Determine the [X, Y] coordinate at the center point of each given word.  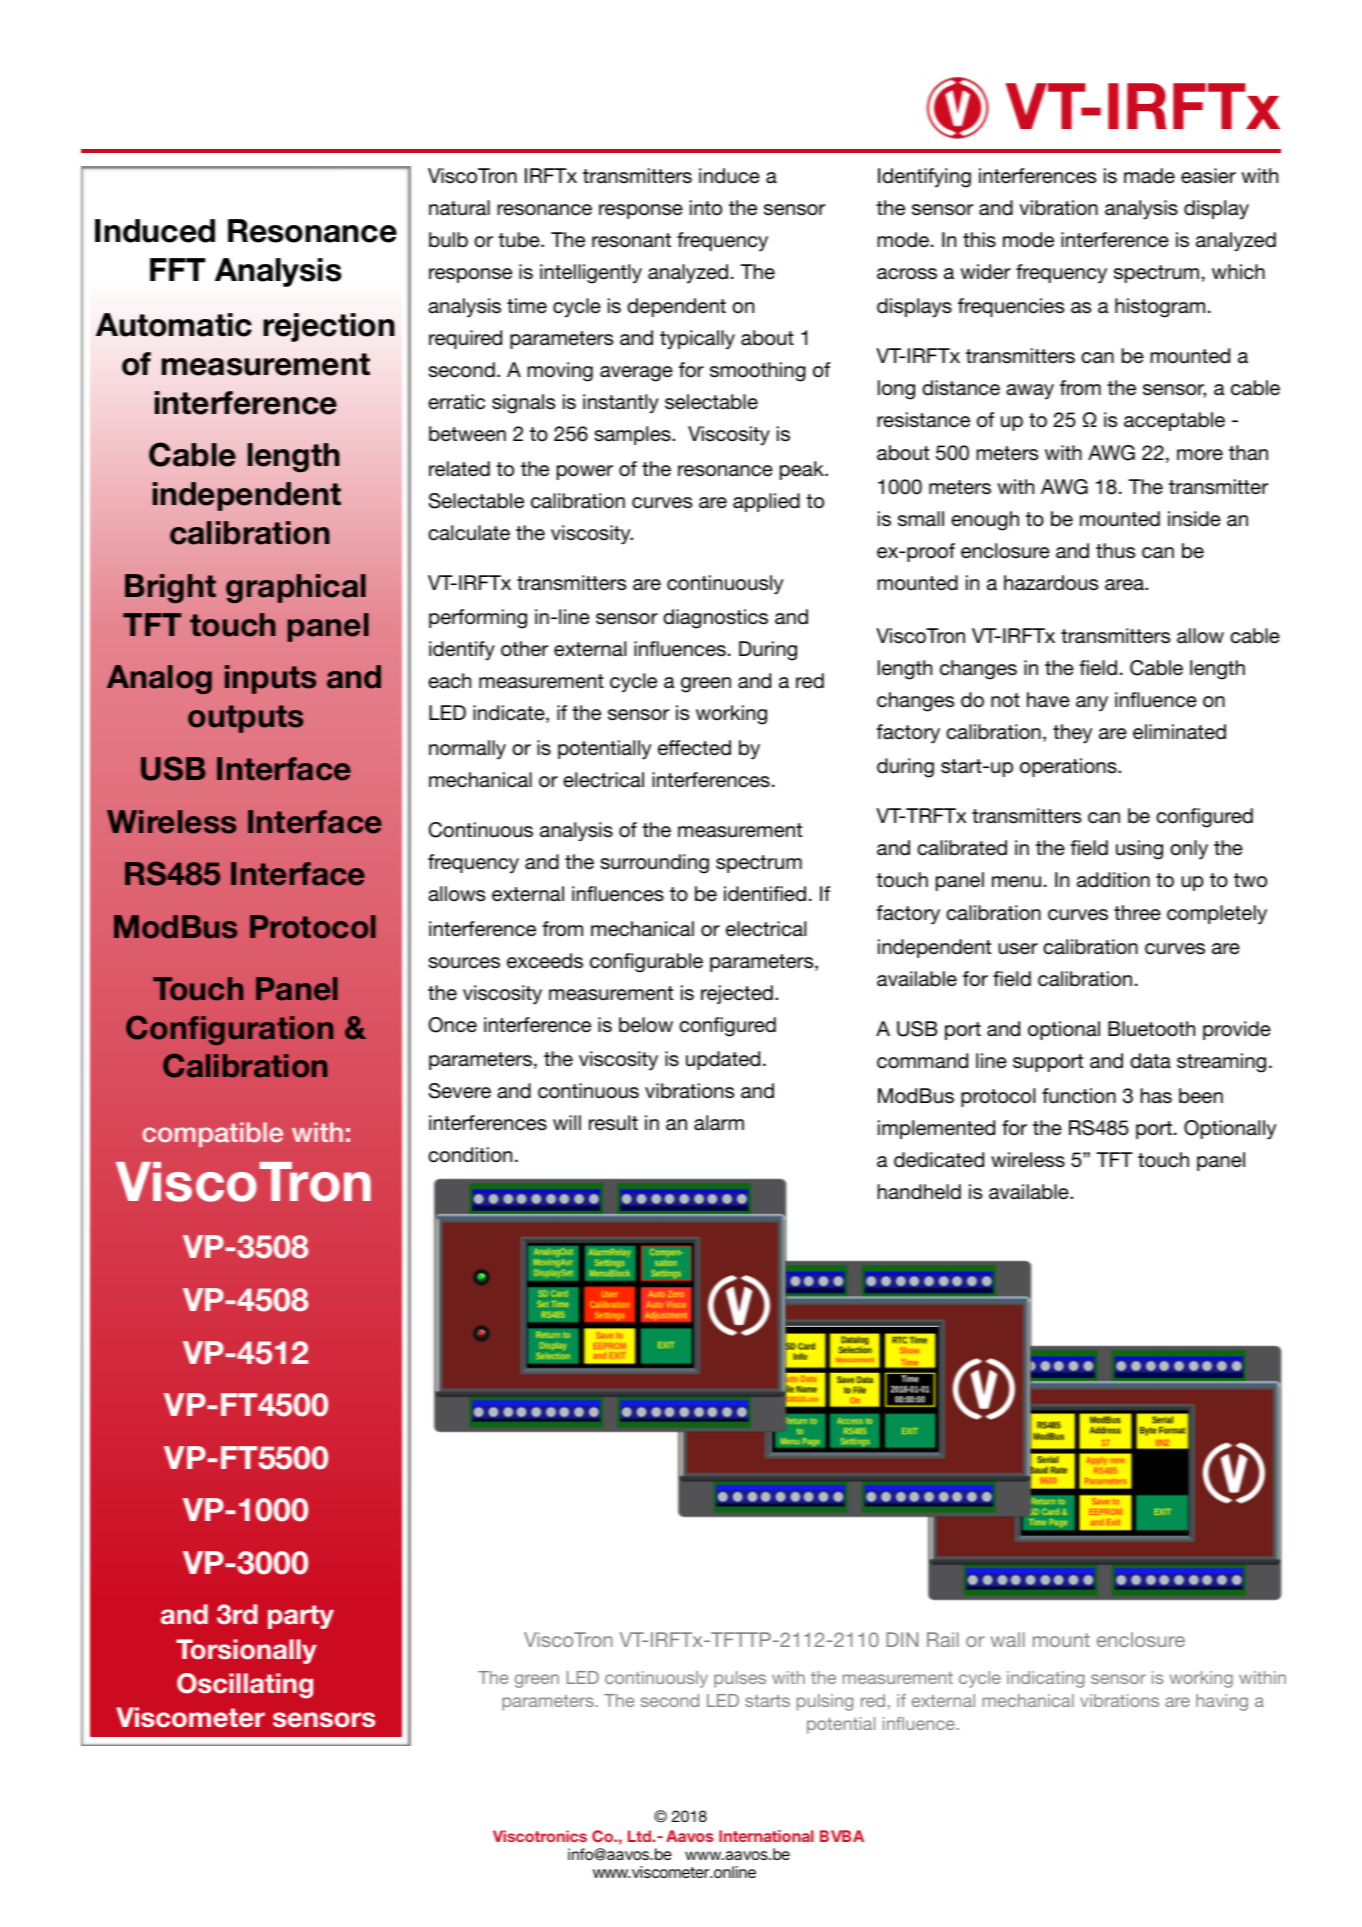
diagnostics [715, 619]
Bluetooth [1151, 1029]
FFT [177, 269]
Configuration [229, 1030]
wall [1008, 1639]
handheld [919, 1192]
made [1149, 176]
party [301, 1617]
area [1125, 585]
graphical [296, 588]
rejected [737, 994]
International [766, 1836]
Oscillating [245, 1686]
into [706, 208]
